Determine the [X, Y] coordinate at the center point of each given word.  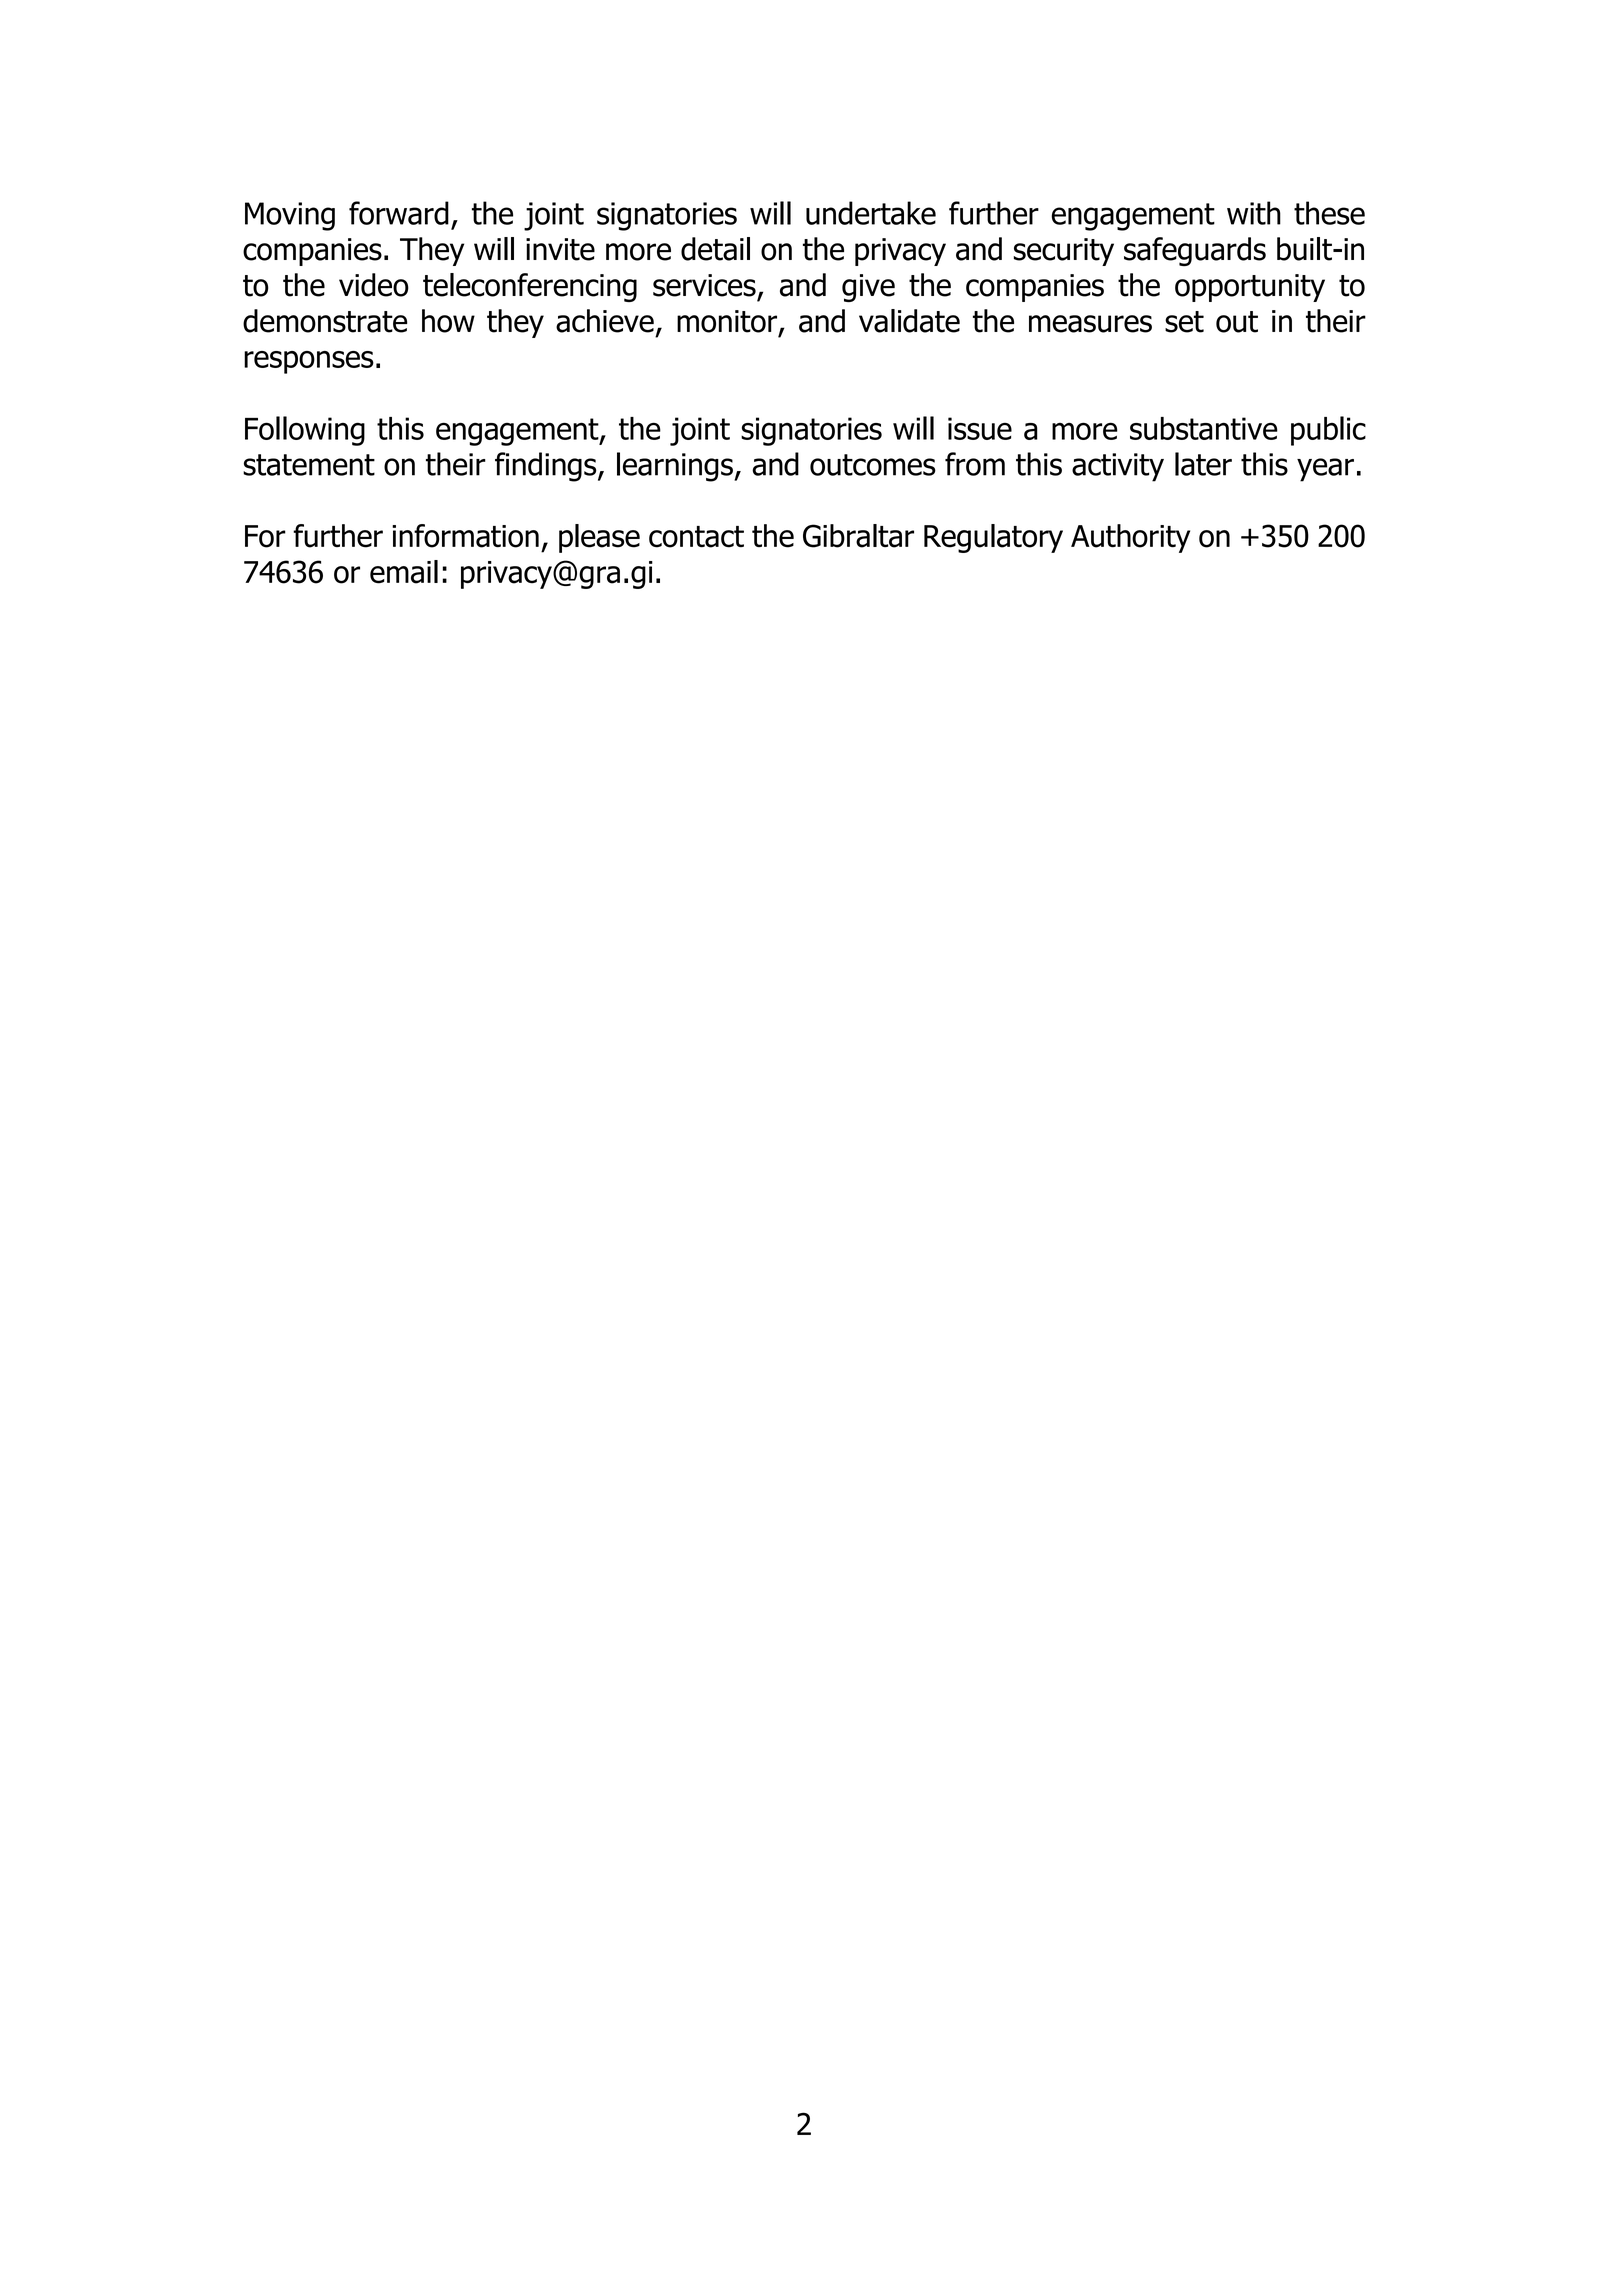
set [1184, 322]
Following [305, 431]
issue [980, 428]
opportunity [1250, 288]
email [404, 572]
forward [399, 213]
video [374, 285]
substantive [1204, 428]
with [1254, 213]
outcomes [873, 465]
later [1203, 464]
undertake [871, 213]
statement [309, 465]
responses [309, 362]
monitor [727, 321]
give [868, 288]
